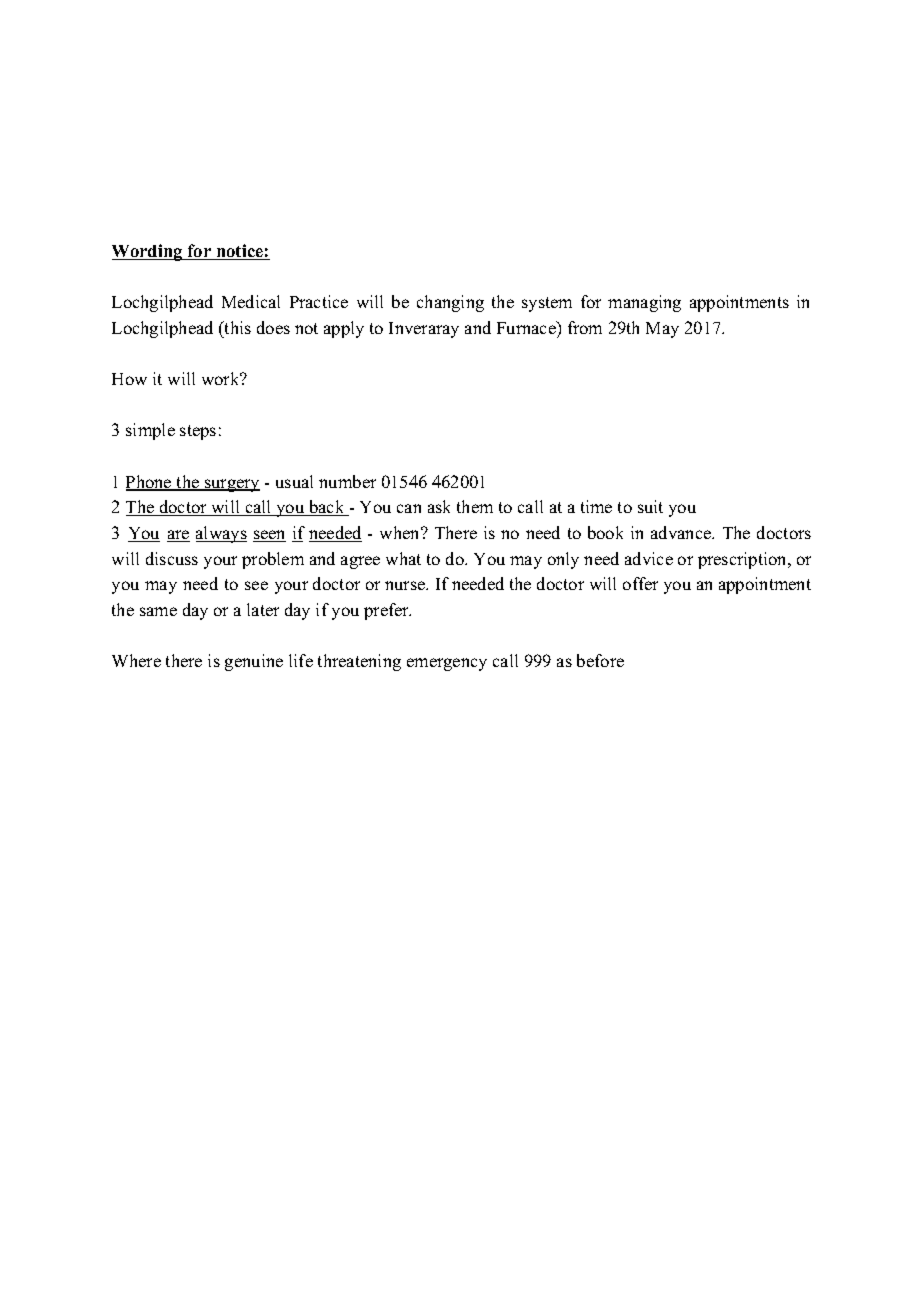  Describe the element at coordinates (447, 664) in the document. I see `emergency` at that location.
